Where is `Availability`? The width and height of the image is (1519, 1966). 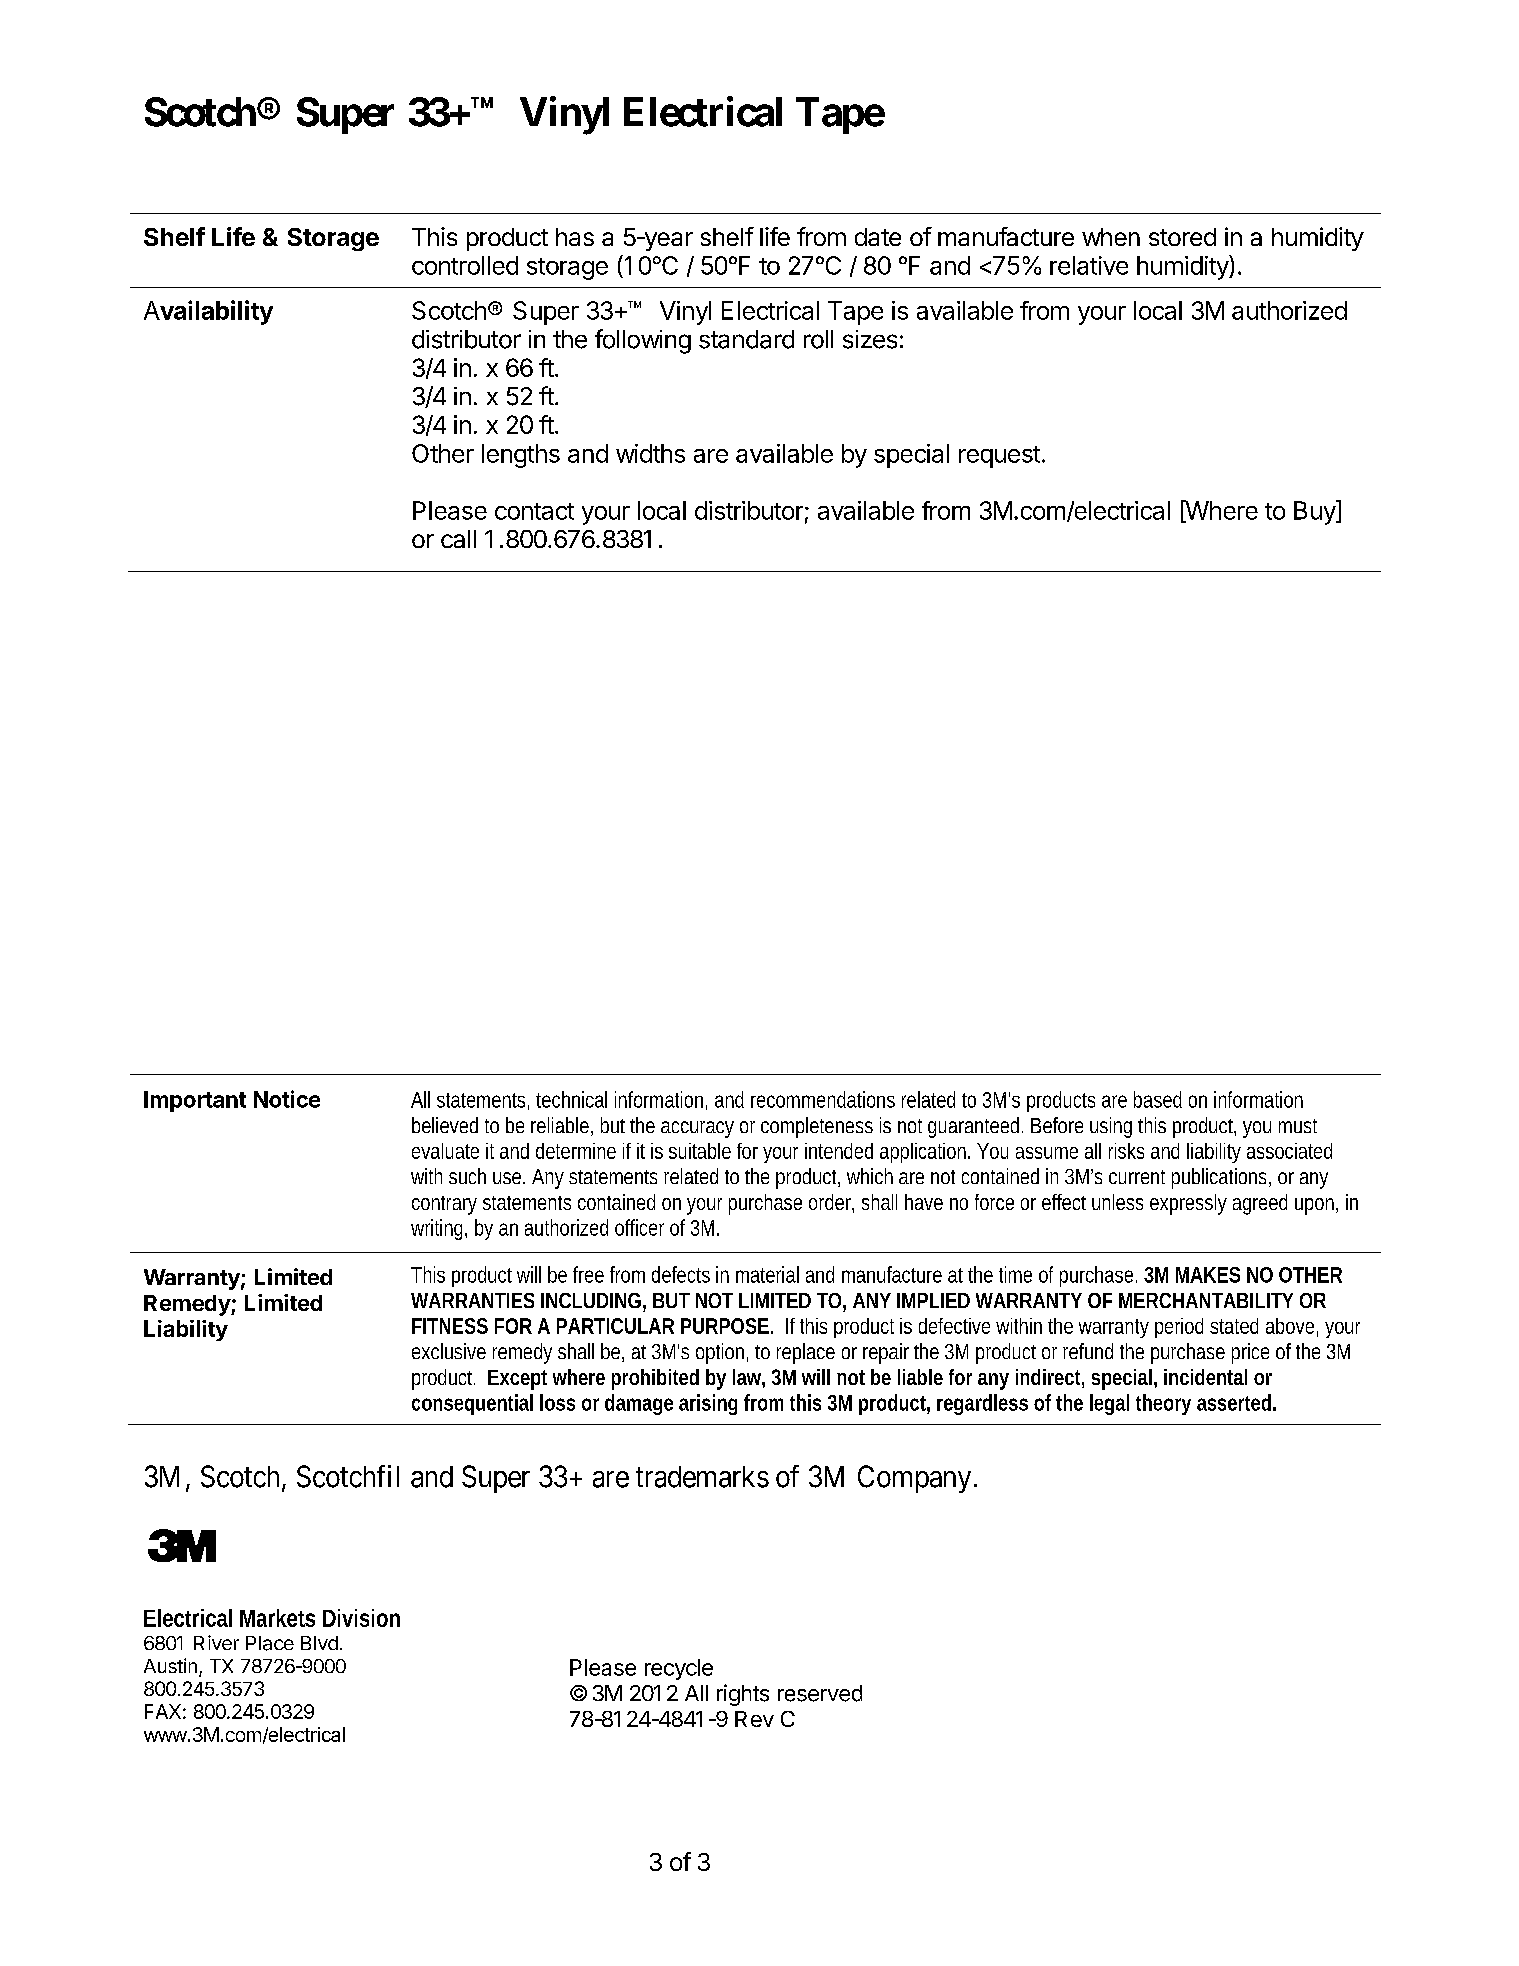 Availability is located at coordinates (208, 312).
